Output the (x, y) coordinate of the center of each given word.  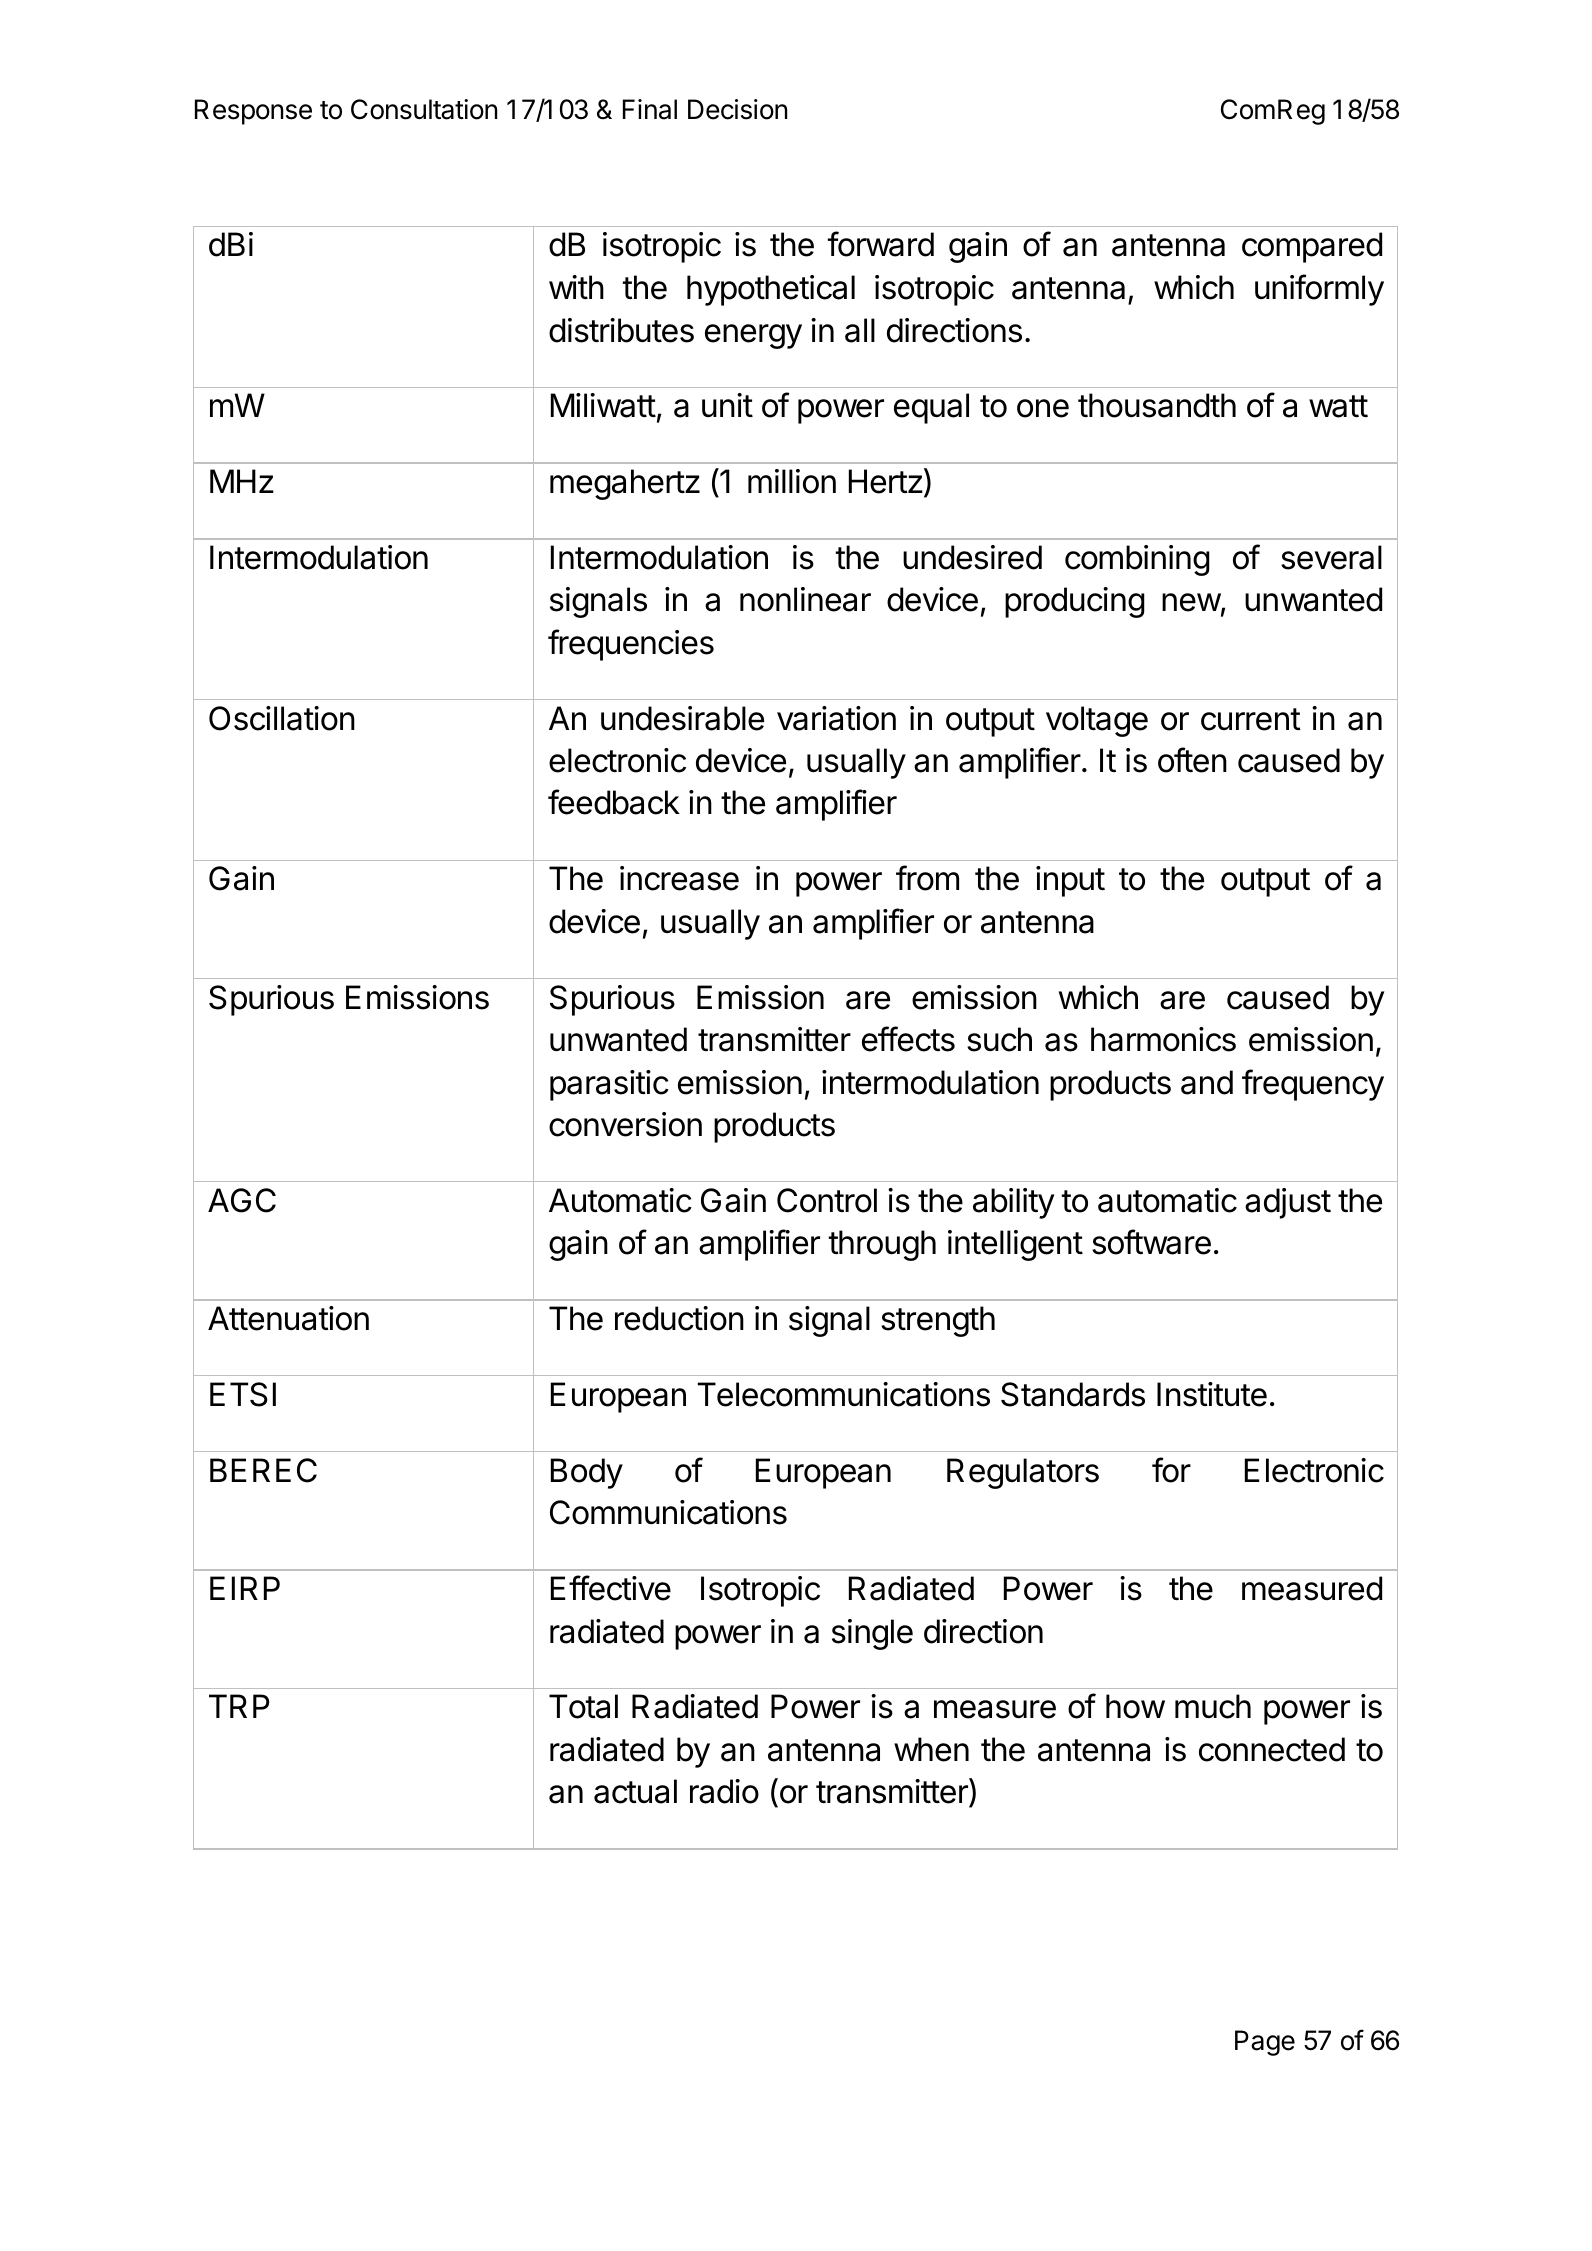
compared (1312, 247)
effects (908, 1039)
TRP (239, 1706)
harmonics (1163, 1039)
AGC (242, 1200)
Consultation (424, 109)
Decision (737, 109)
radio (724, 1791)
